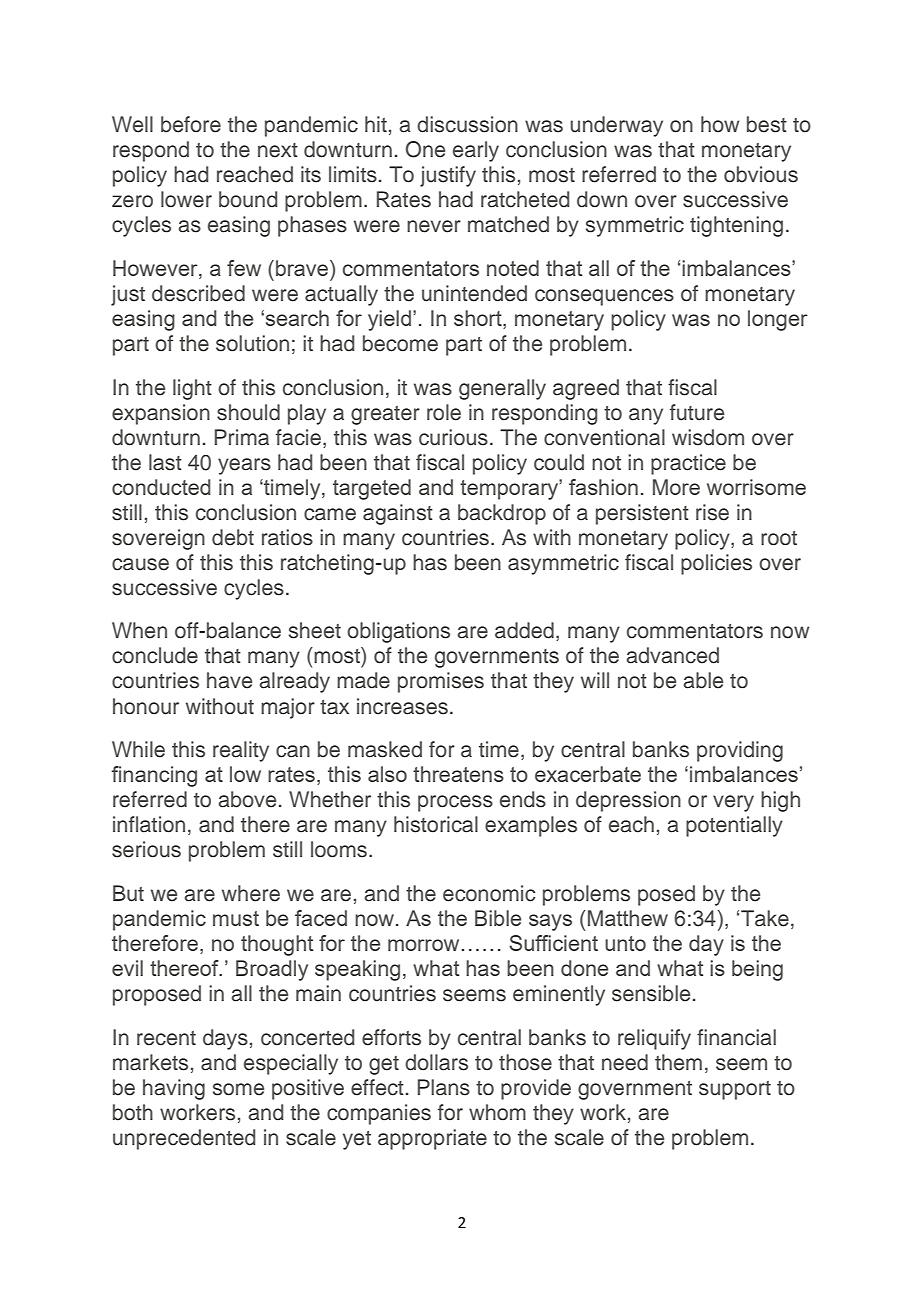 The height and width of the screenshot is (1308, 924). I want to click on before, so click(191, 124).
